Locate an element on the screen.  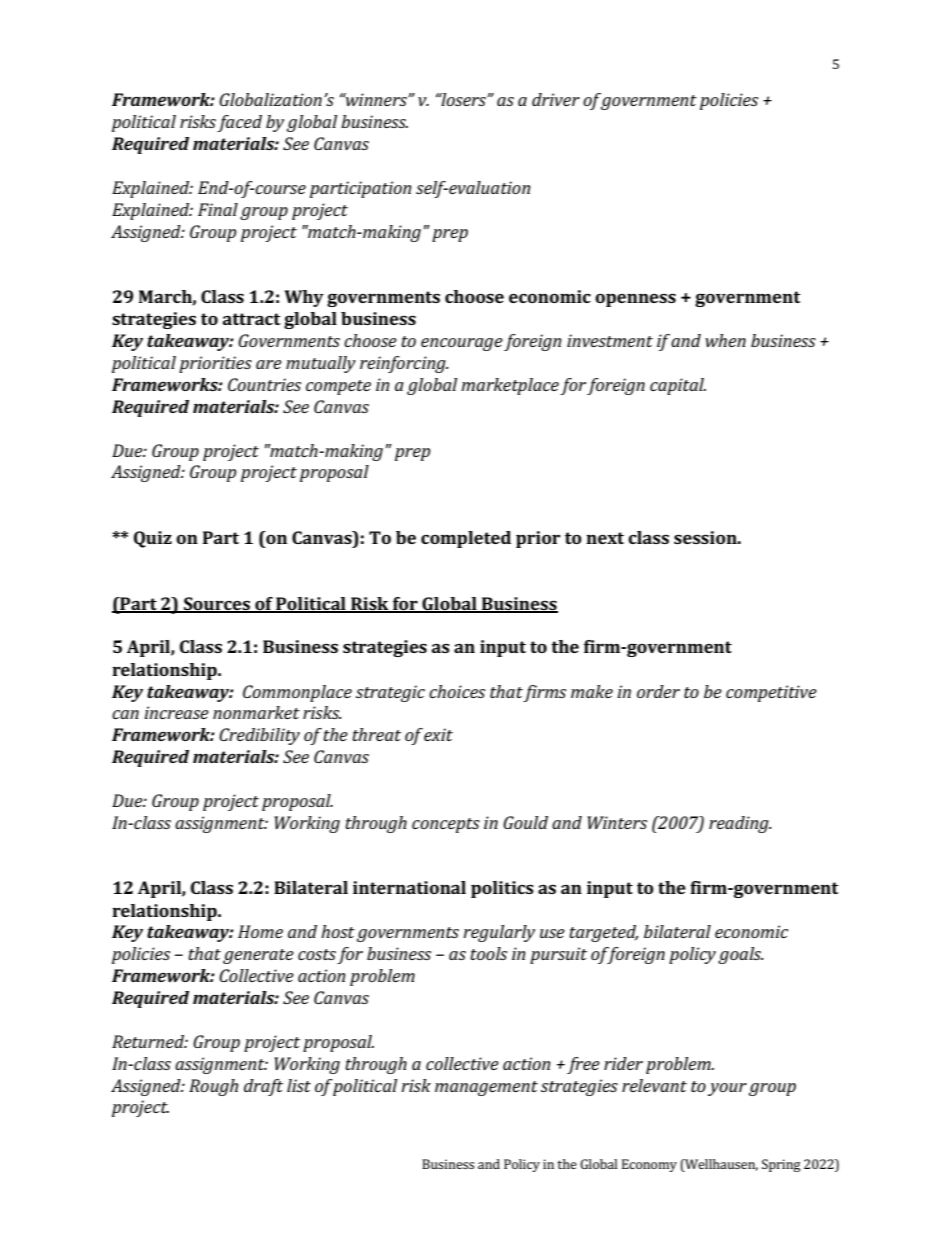
management is located at coordinates (486, 1088).
